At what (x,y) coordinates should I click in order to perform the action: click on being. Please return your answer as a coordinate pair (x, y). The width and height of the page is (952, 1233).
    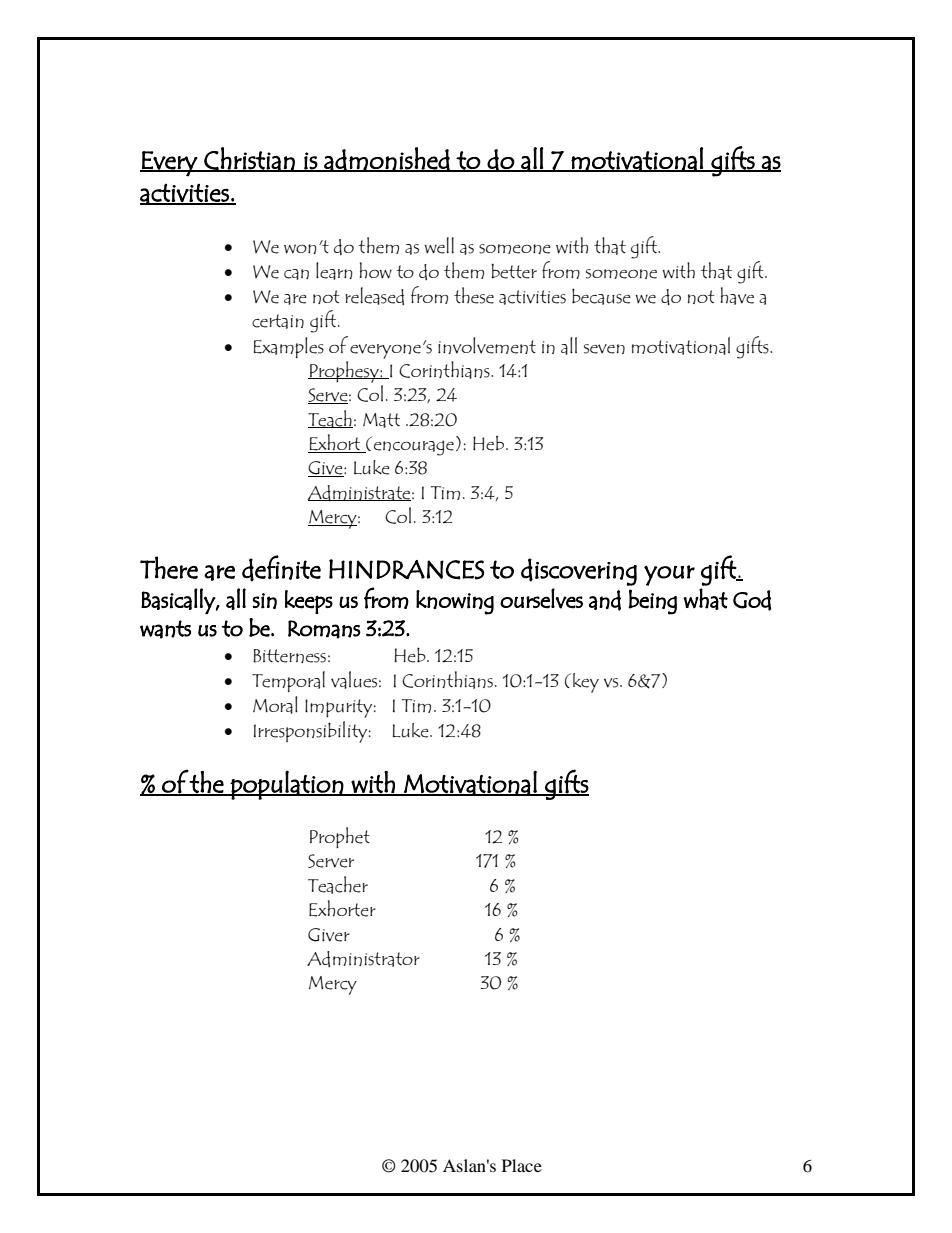
    Looking at the image, I should click on (652, 602).
